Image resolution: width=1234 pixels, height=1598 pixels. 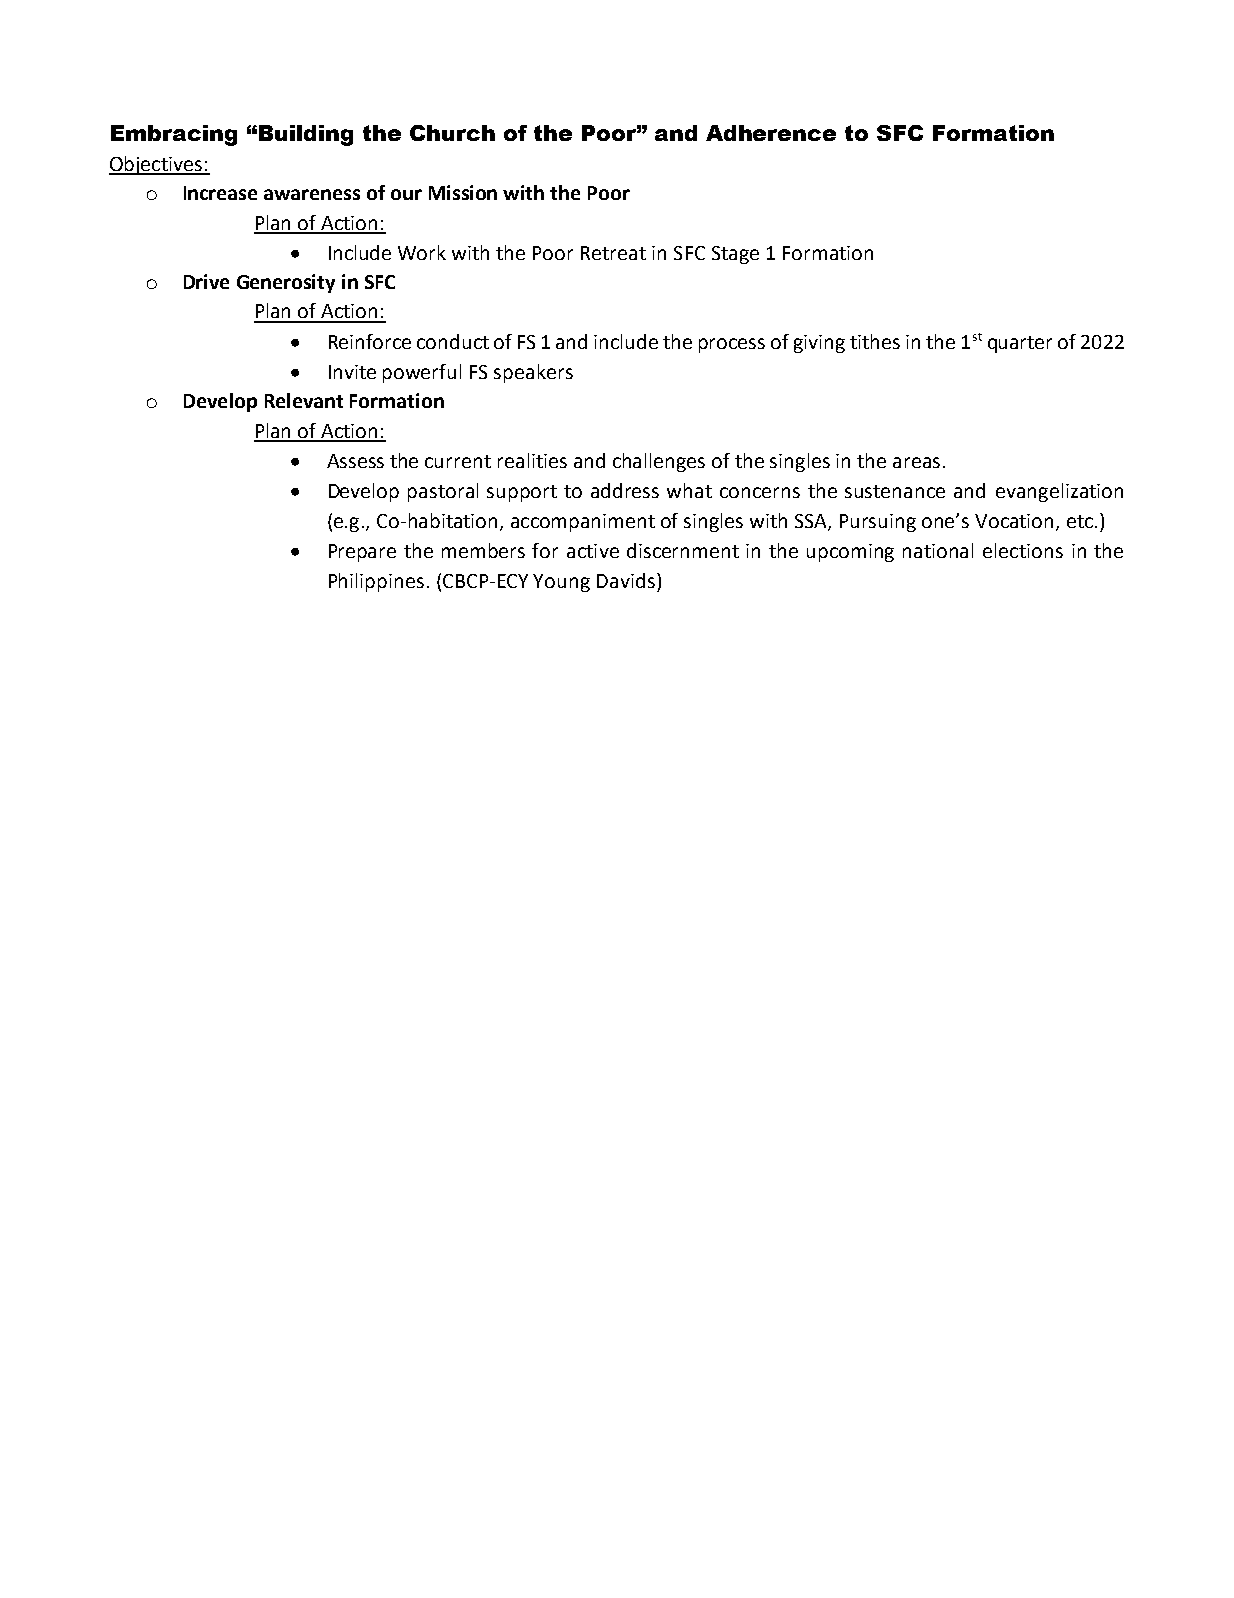 What do you see at coordinates (771, 133) in the screenshot?
I see `Adherence` at bounding box center [771, 133].
